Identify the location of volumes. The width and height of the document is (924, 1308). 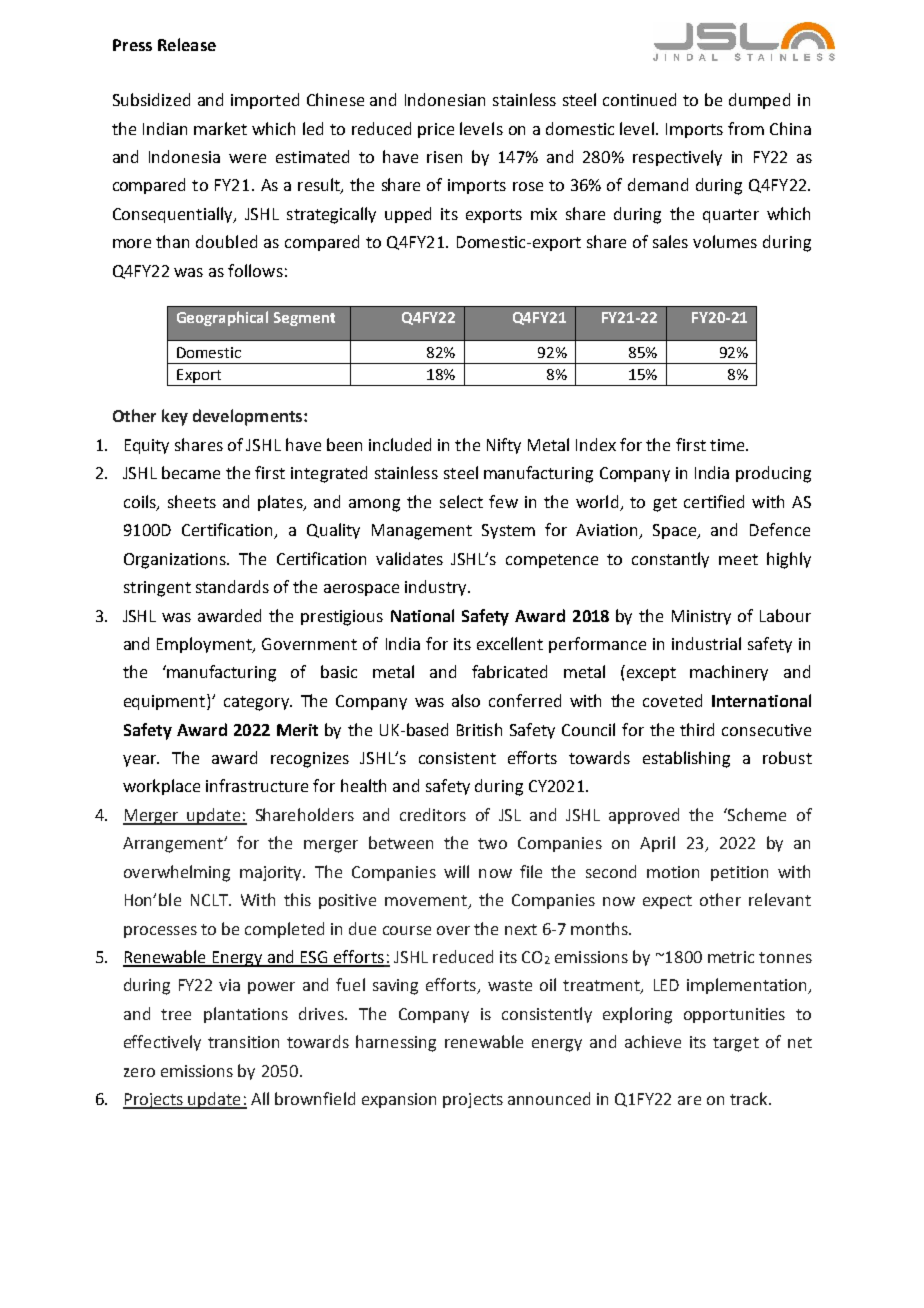
(725, 241).
